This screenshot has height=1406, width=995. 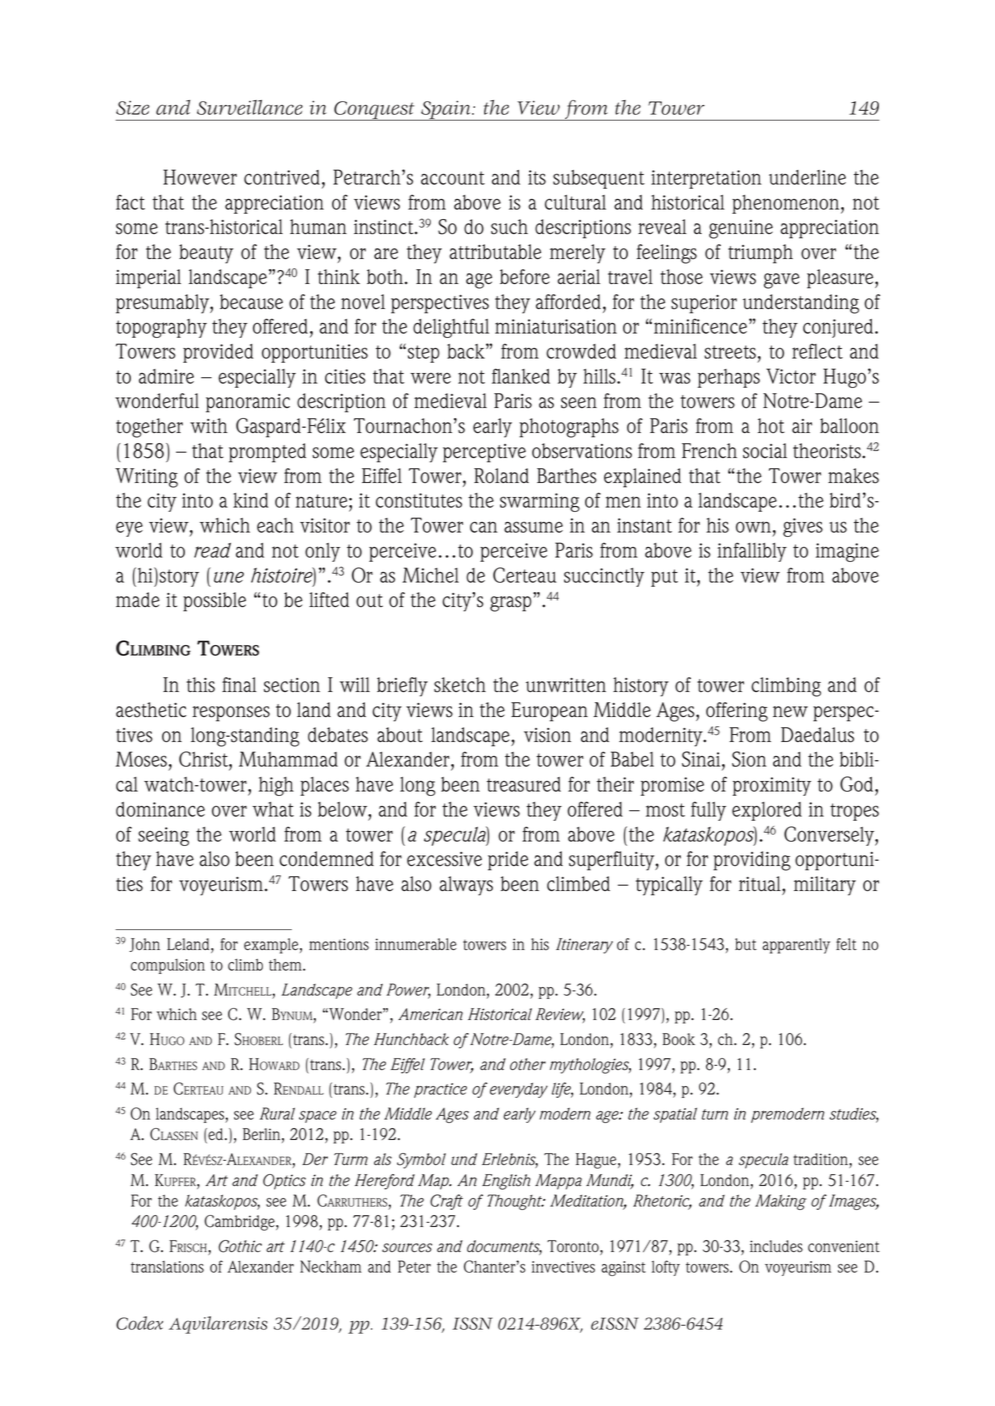 I want to click on Gothic, so click(x=240, y=1246).
